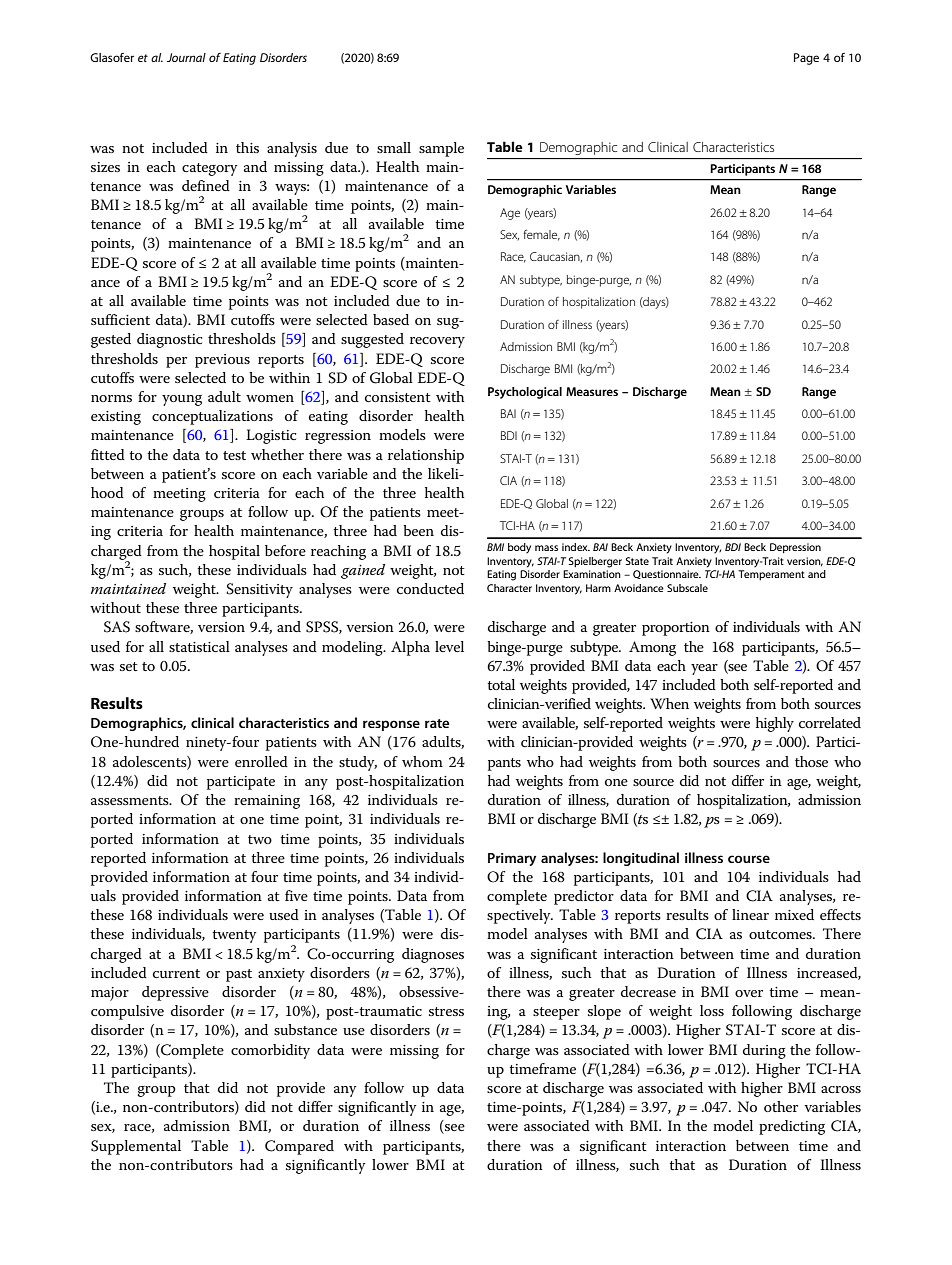  I want to click on Psychological, so click(525, 393).
